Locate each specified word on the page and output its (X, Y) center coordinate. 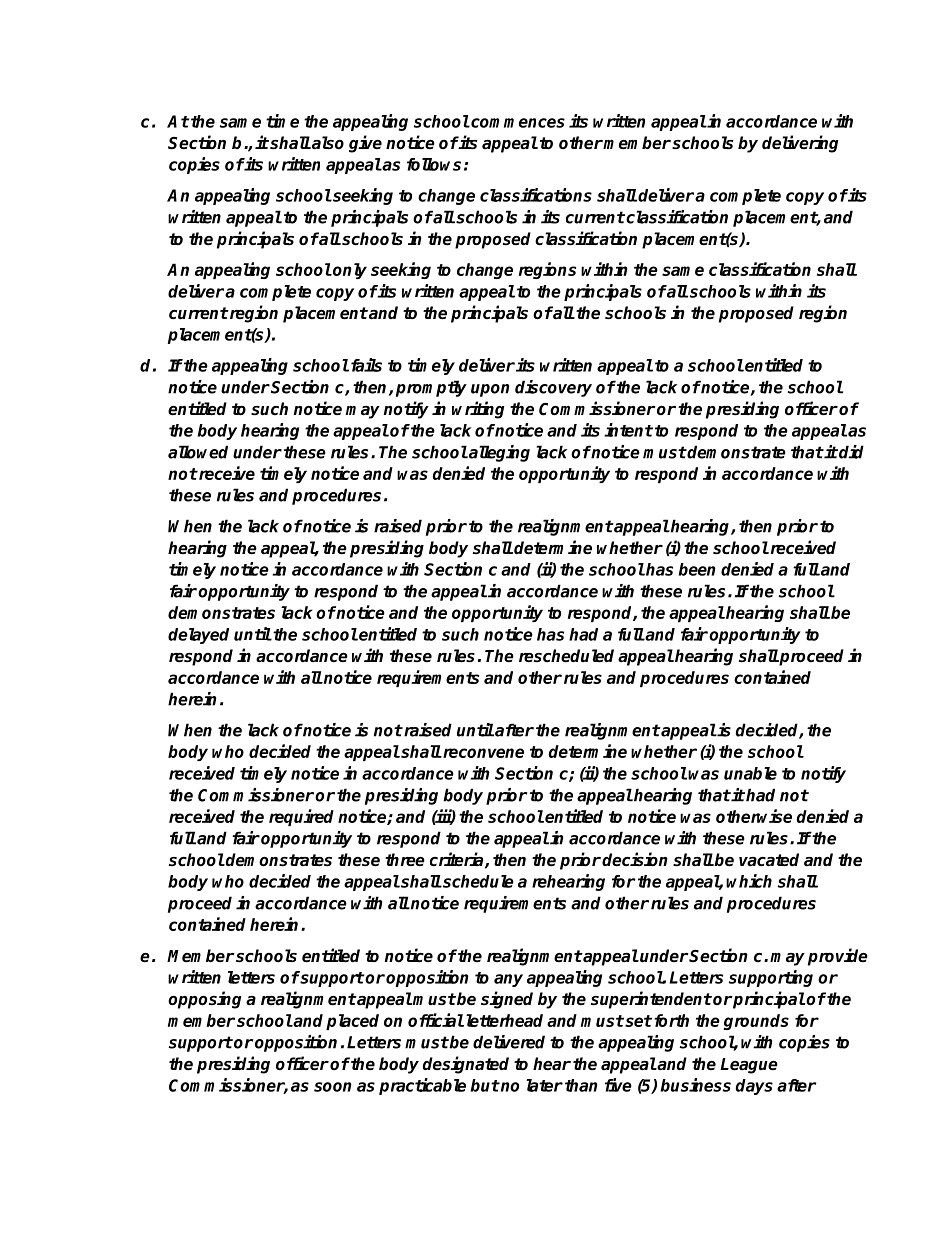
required (301, 817)
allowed (198, 452)
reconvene (482, 753)
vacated (769, 860)
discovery (553, 388)
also (327, 143)
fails (366, 365)
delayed (198, 636)
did (850, 452)
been (697, 569)
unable (750, 773)
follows (434, 164)
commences (517, 123)
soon (333, 1087)
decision (634, 859)
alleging (498, 453)
